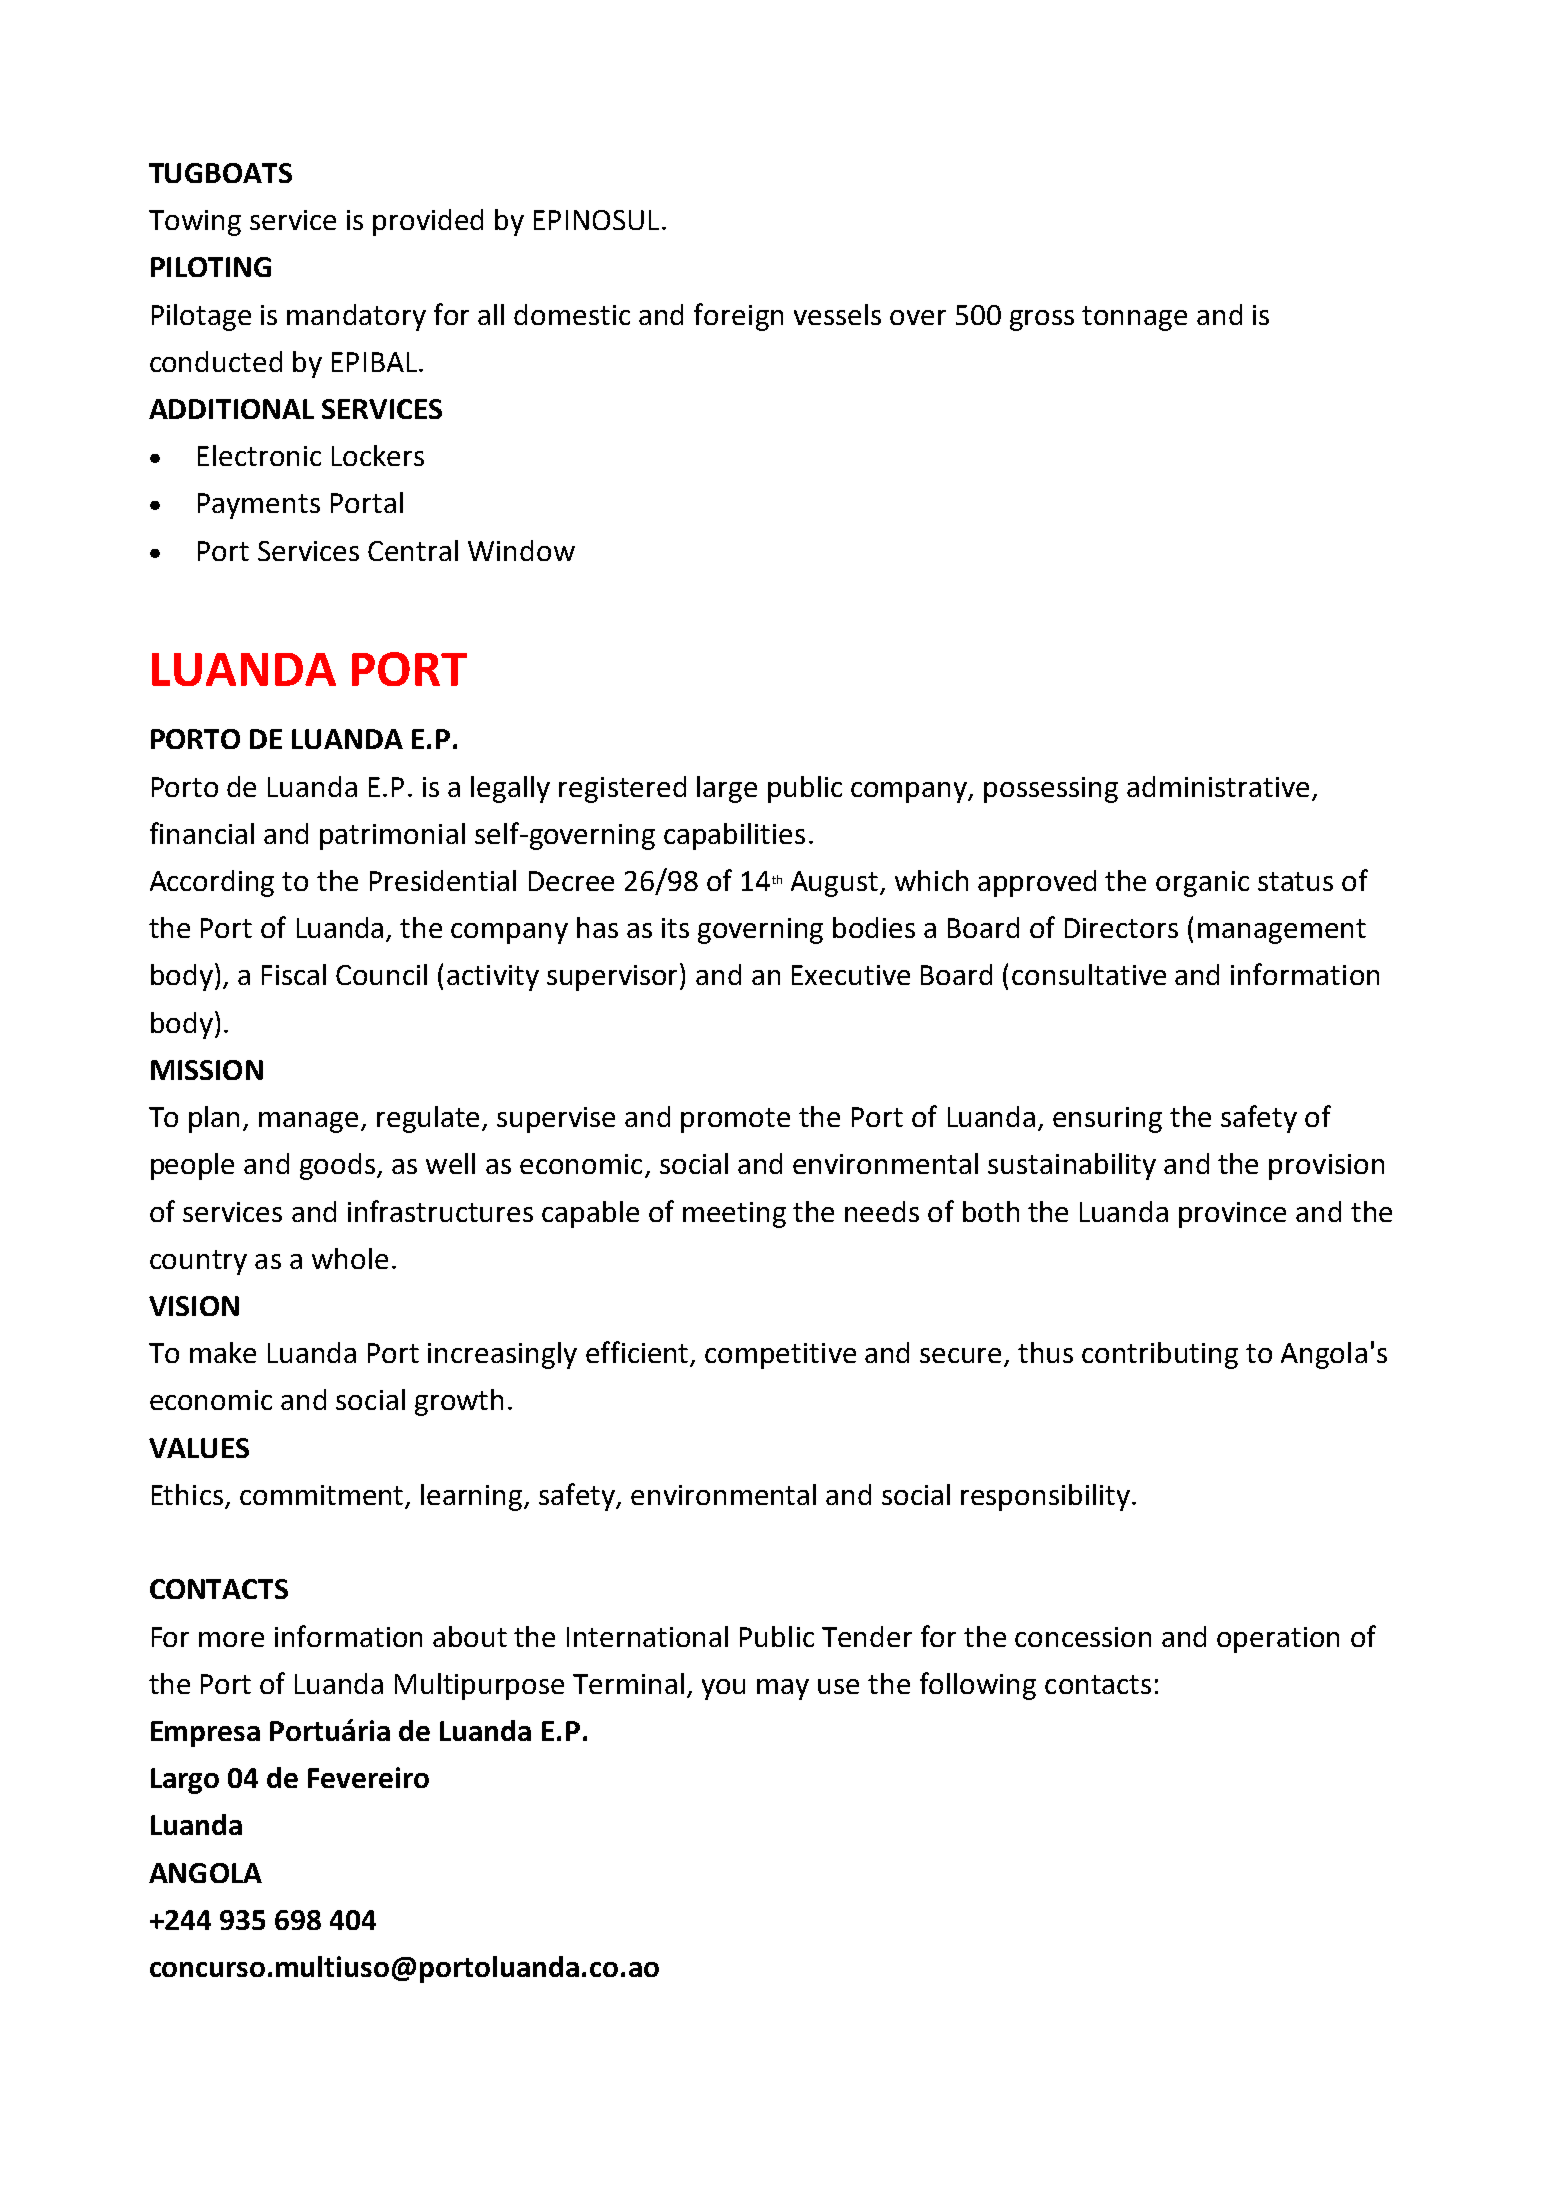 The height and width of the screenshot is (2208, 1561). Describe the element at coordinates (738, 317) in the screenshot. I see `foreign` at that location.
